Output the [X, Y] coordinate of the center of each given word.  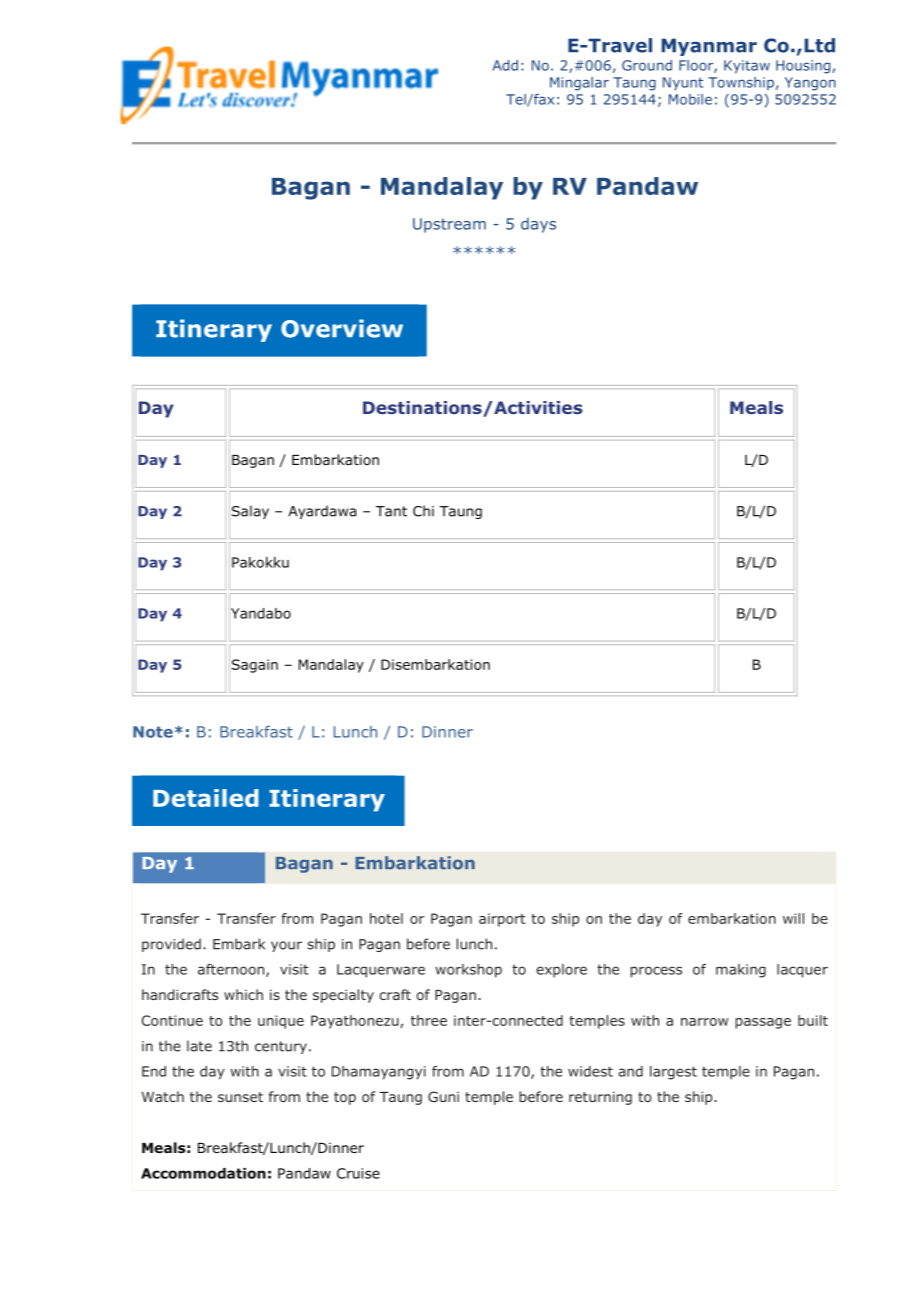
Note [153, 732]
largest [673, 1073]
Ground [647, 65]
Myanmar [709, 47]
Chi [423, 511]
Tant [391, 511]
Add [505, 65]
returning [600, 1098]
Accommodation [203, 1173]
